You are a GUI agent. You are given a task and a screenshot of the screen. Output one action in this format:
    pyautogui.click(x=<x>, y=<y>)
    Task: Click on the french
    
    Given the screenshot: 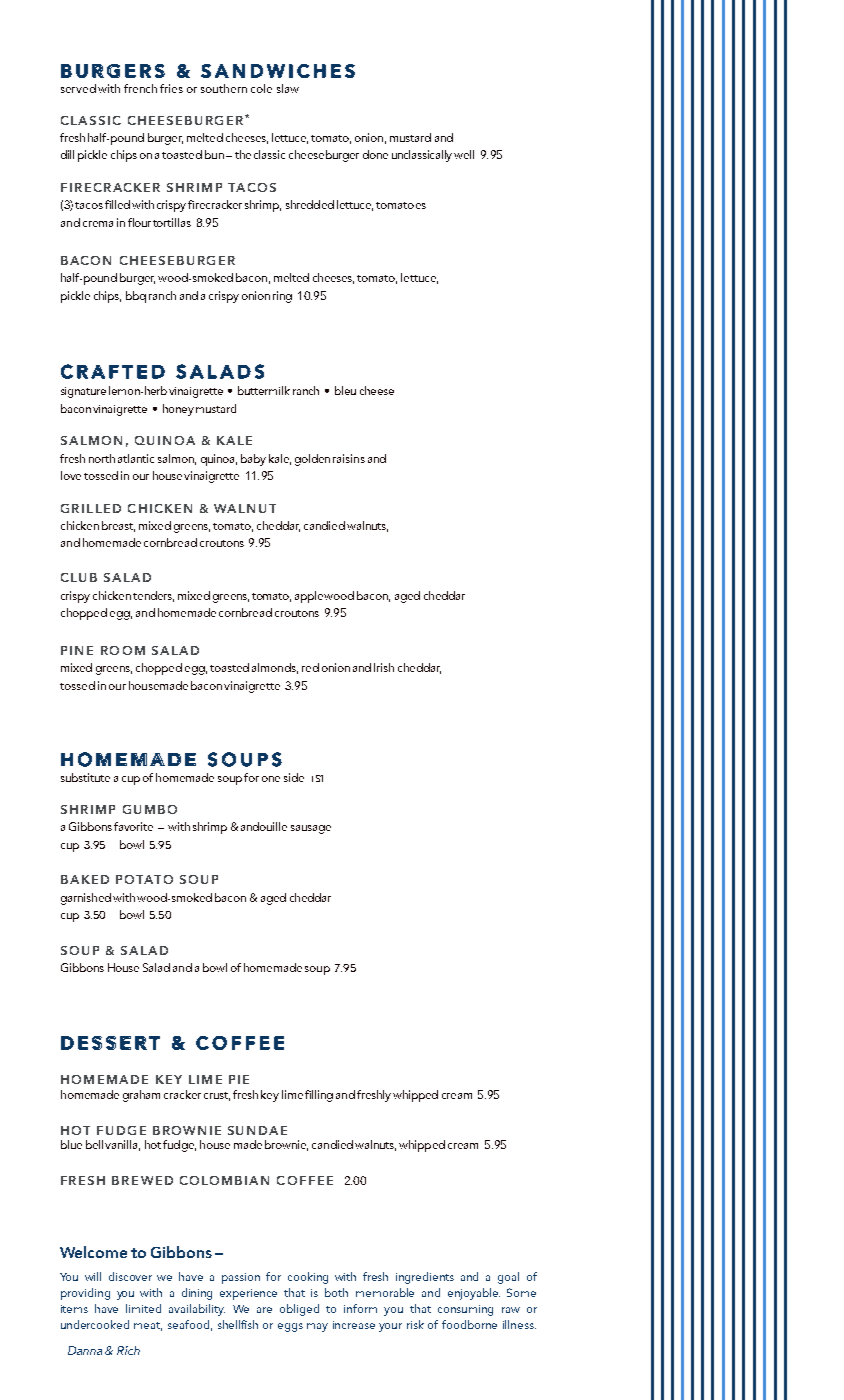 What is the action you would take?
    pyautogui.click(x=140, y=88)
